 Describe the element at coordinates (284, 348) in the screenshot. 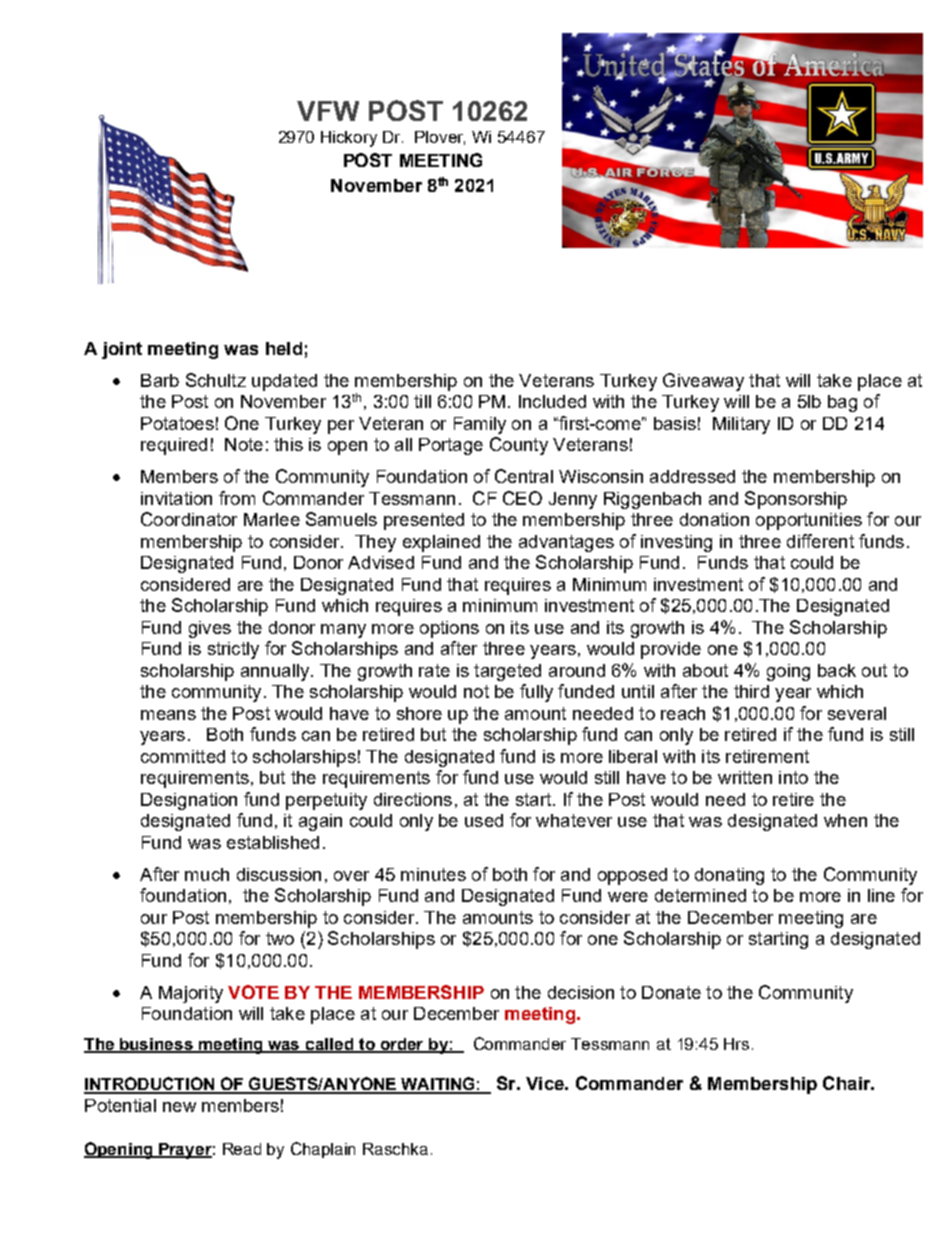

I see `held` at that location.
